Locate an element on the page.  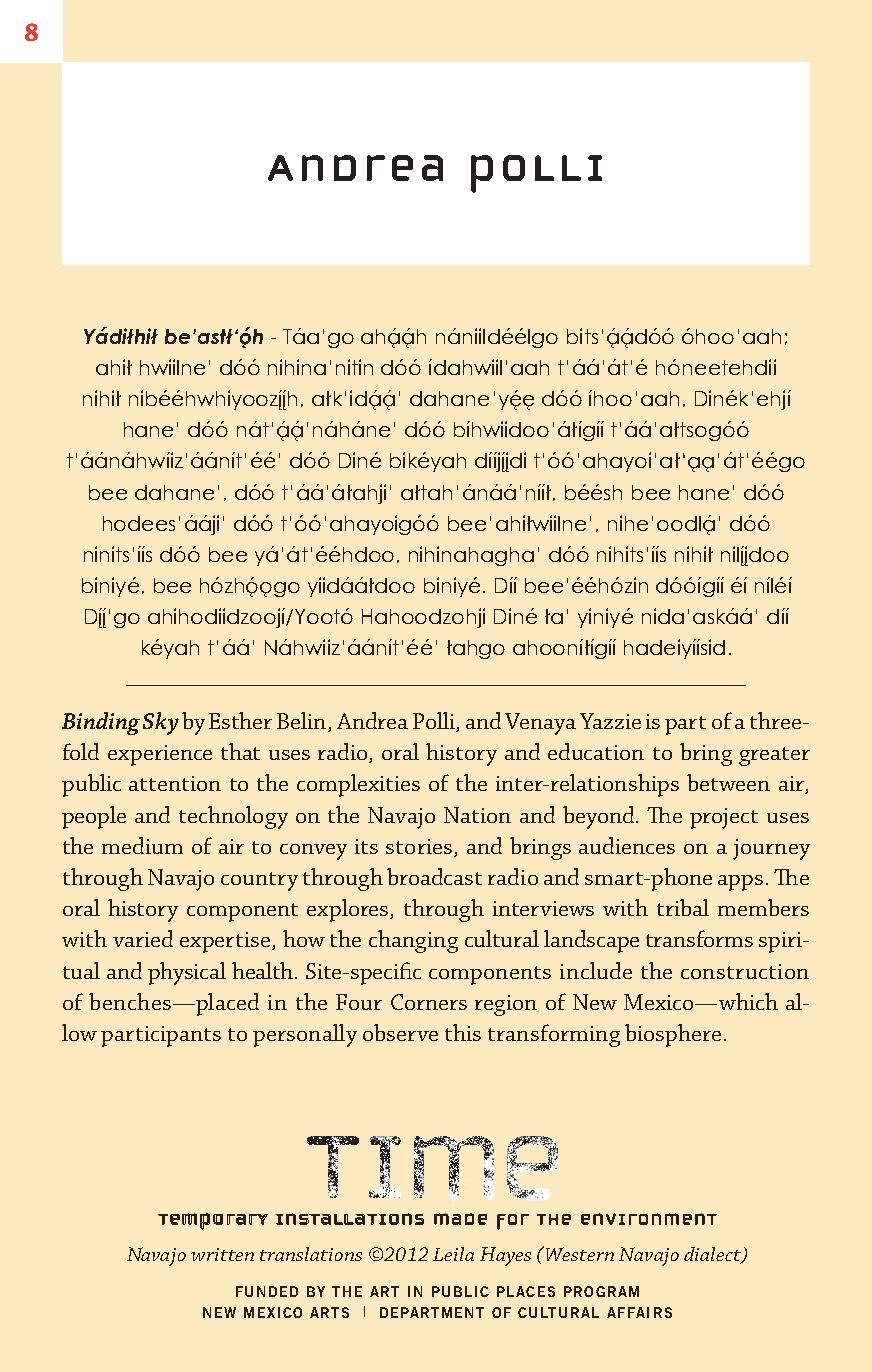
biosphere is located at coordinates (673, 1035).
